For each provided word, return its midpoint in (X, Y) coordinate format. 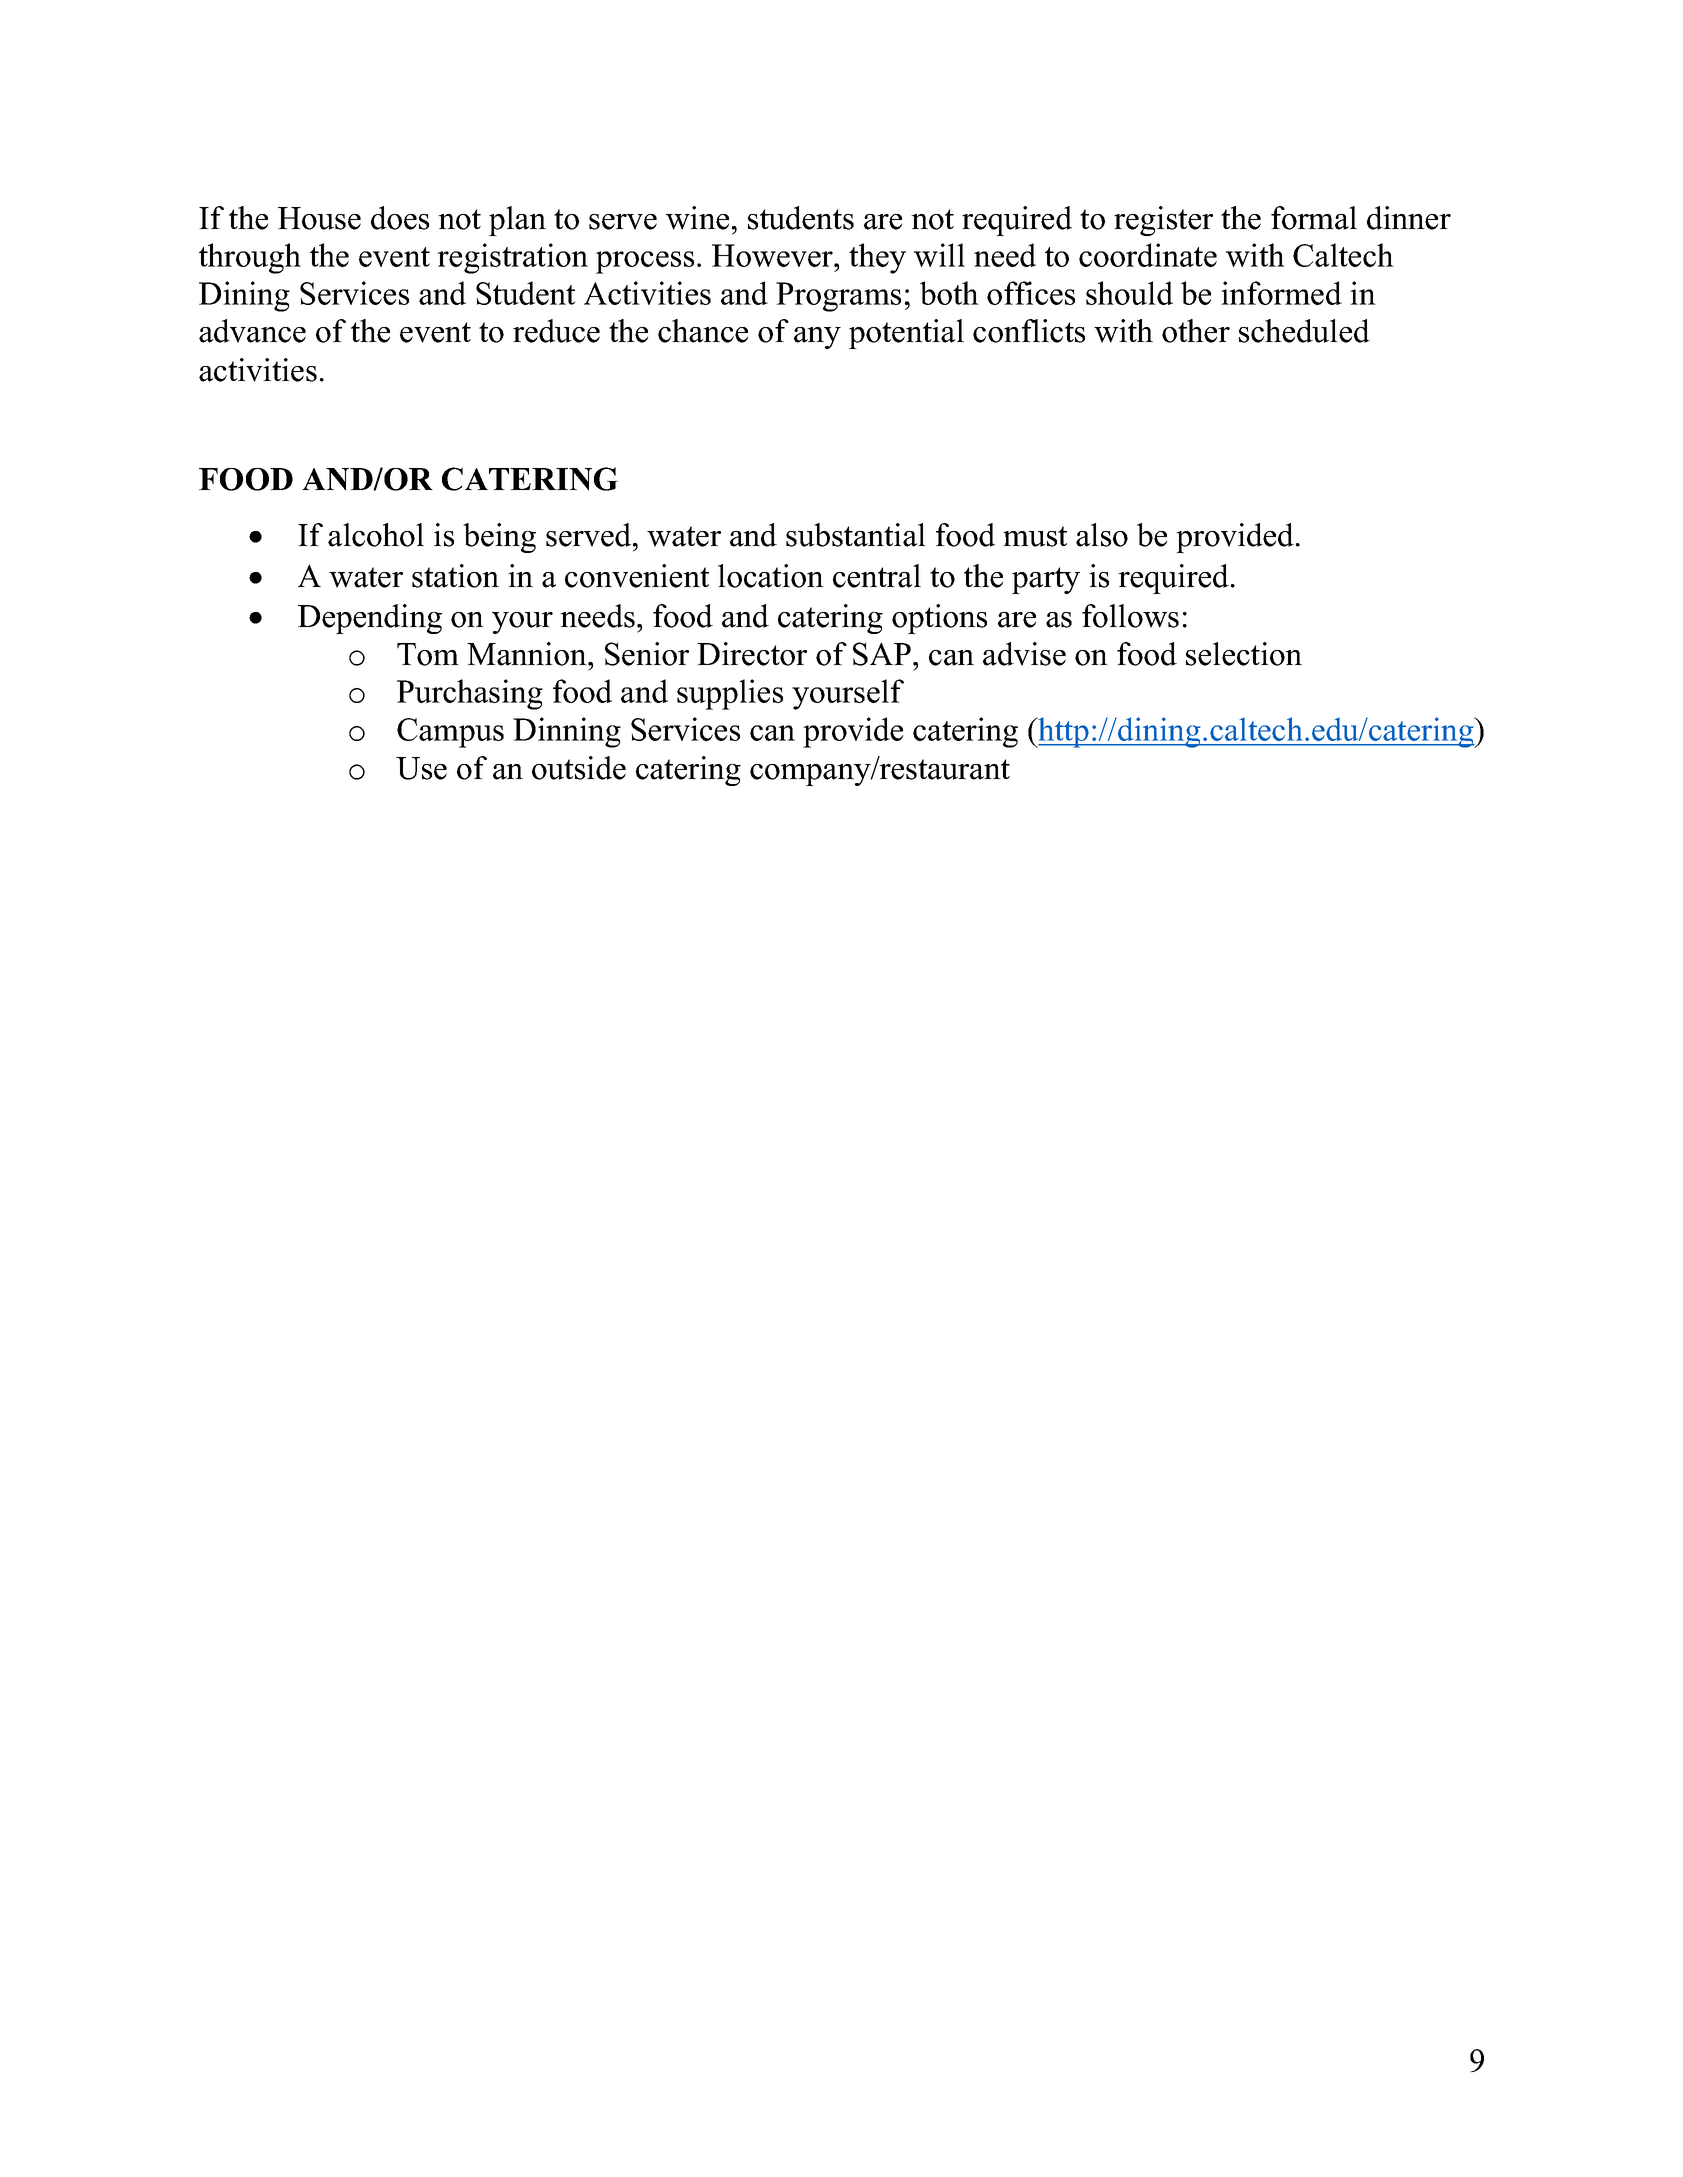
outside (579, 768)
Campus (450, 733)
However (774, 255)
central (877, 576)
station (455, 576)
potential (906, 334)
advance (252, 331)
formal (1314, 218)
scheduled (1304, 331)
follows (1130, 616)
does (400, 218)
